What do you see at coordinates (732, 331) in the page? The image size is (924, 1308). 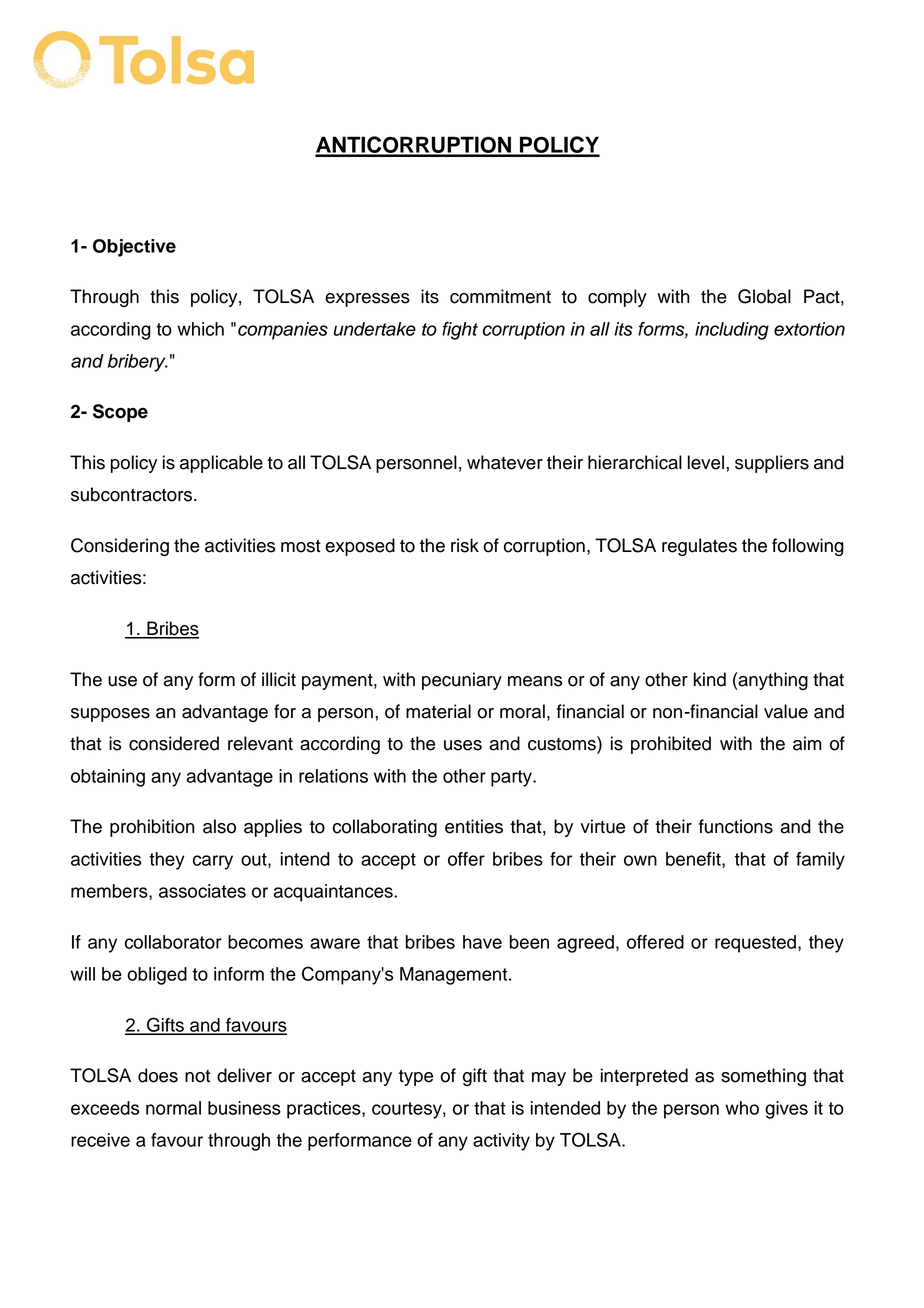 I see `including` at bounding box center [732, 331].
